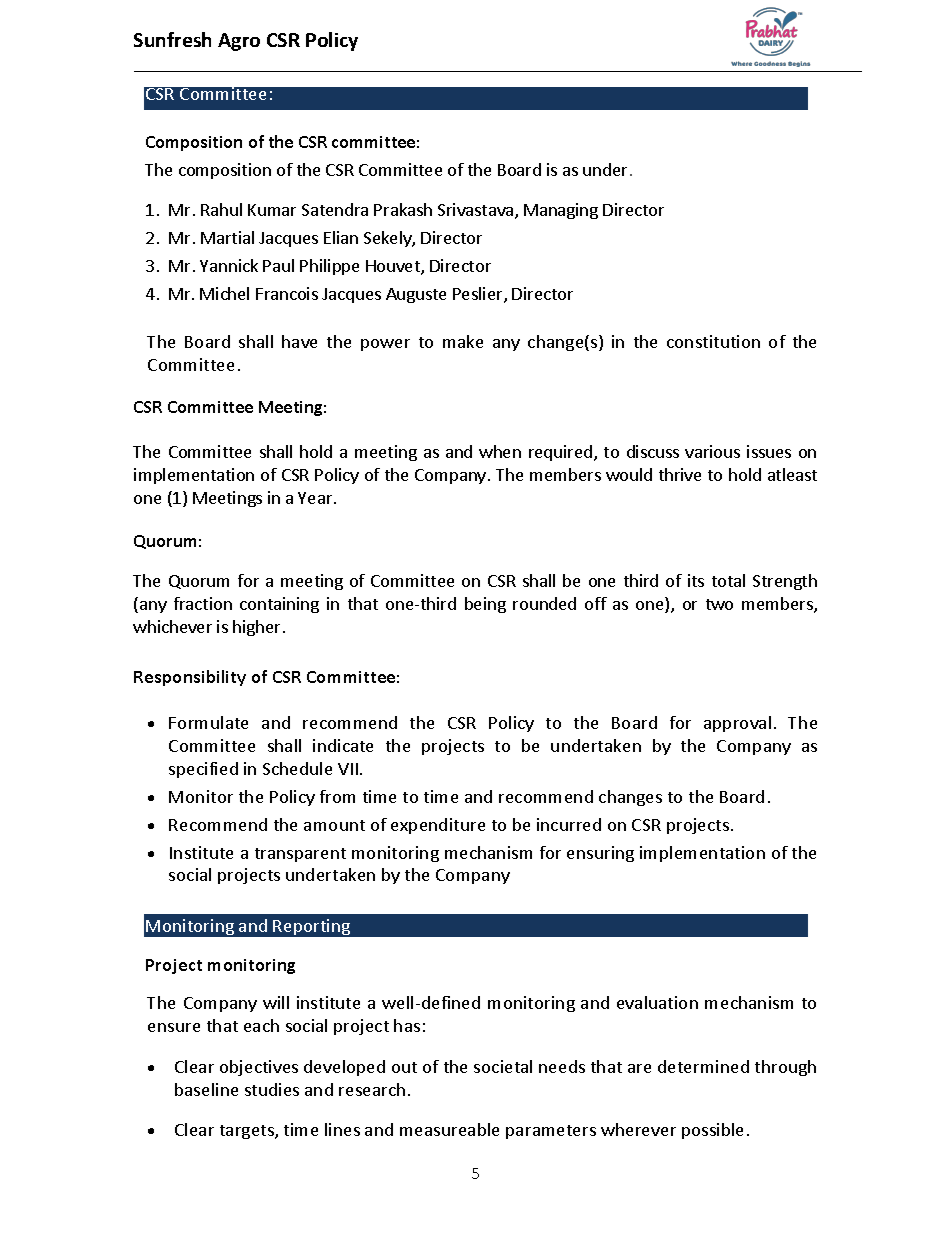 Image resolution: width=952 pixels, height=1233 pixels. Describe the element at coordinates (239, 42) in the image. I see `Agro` at that location.
